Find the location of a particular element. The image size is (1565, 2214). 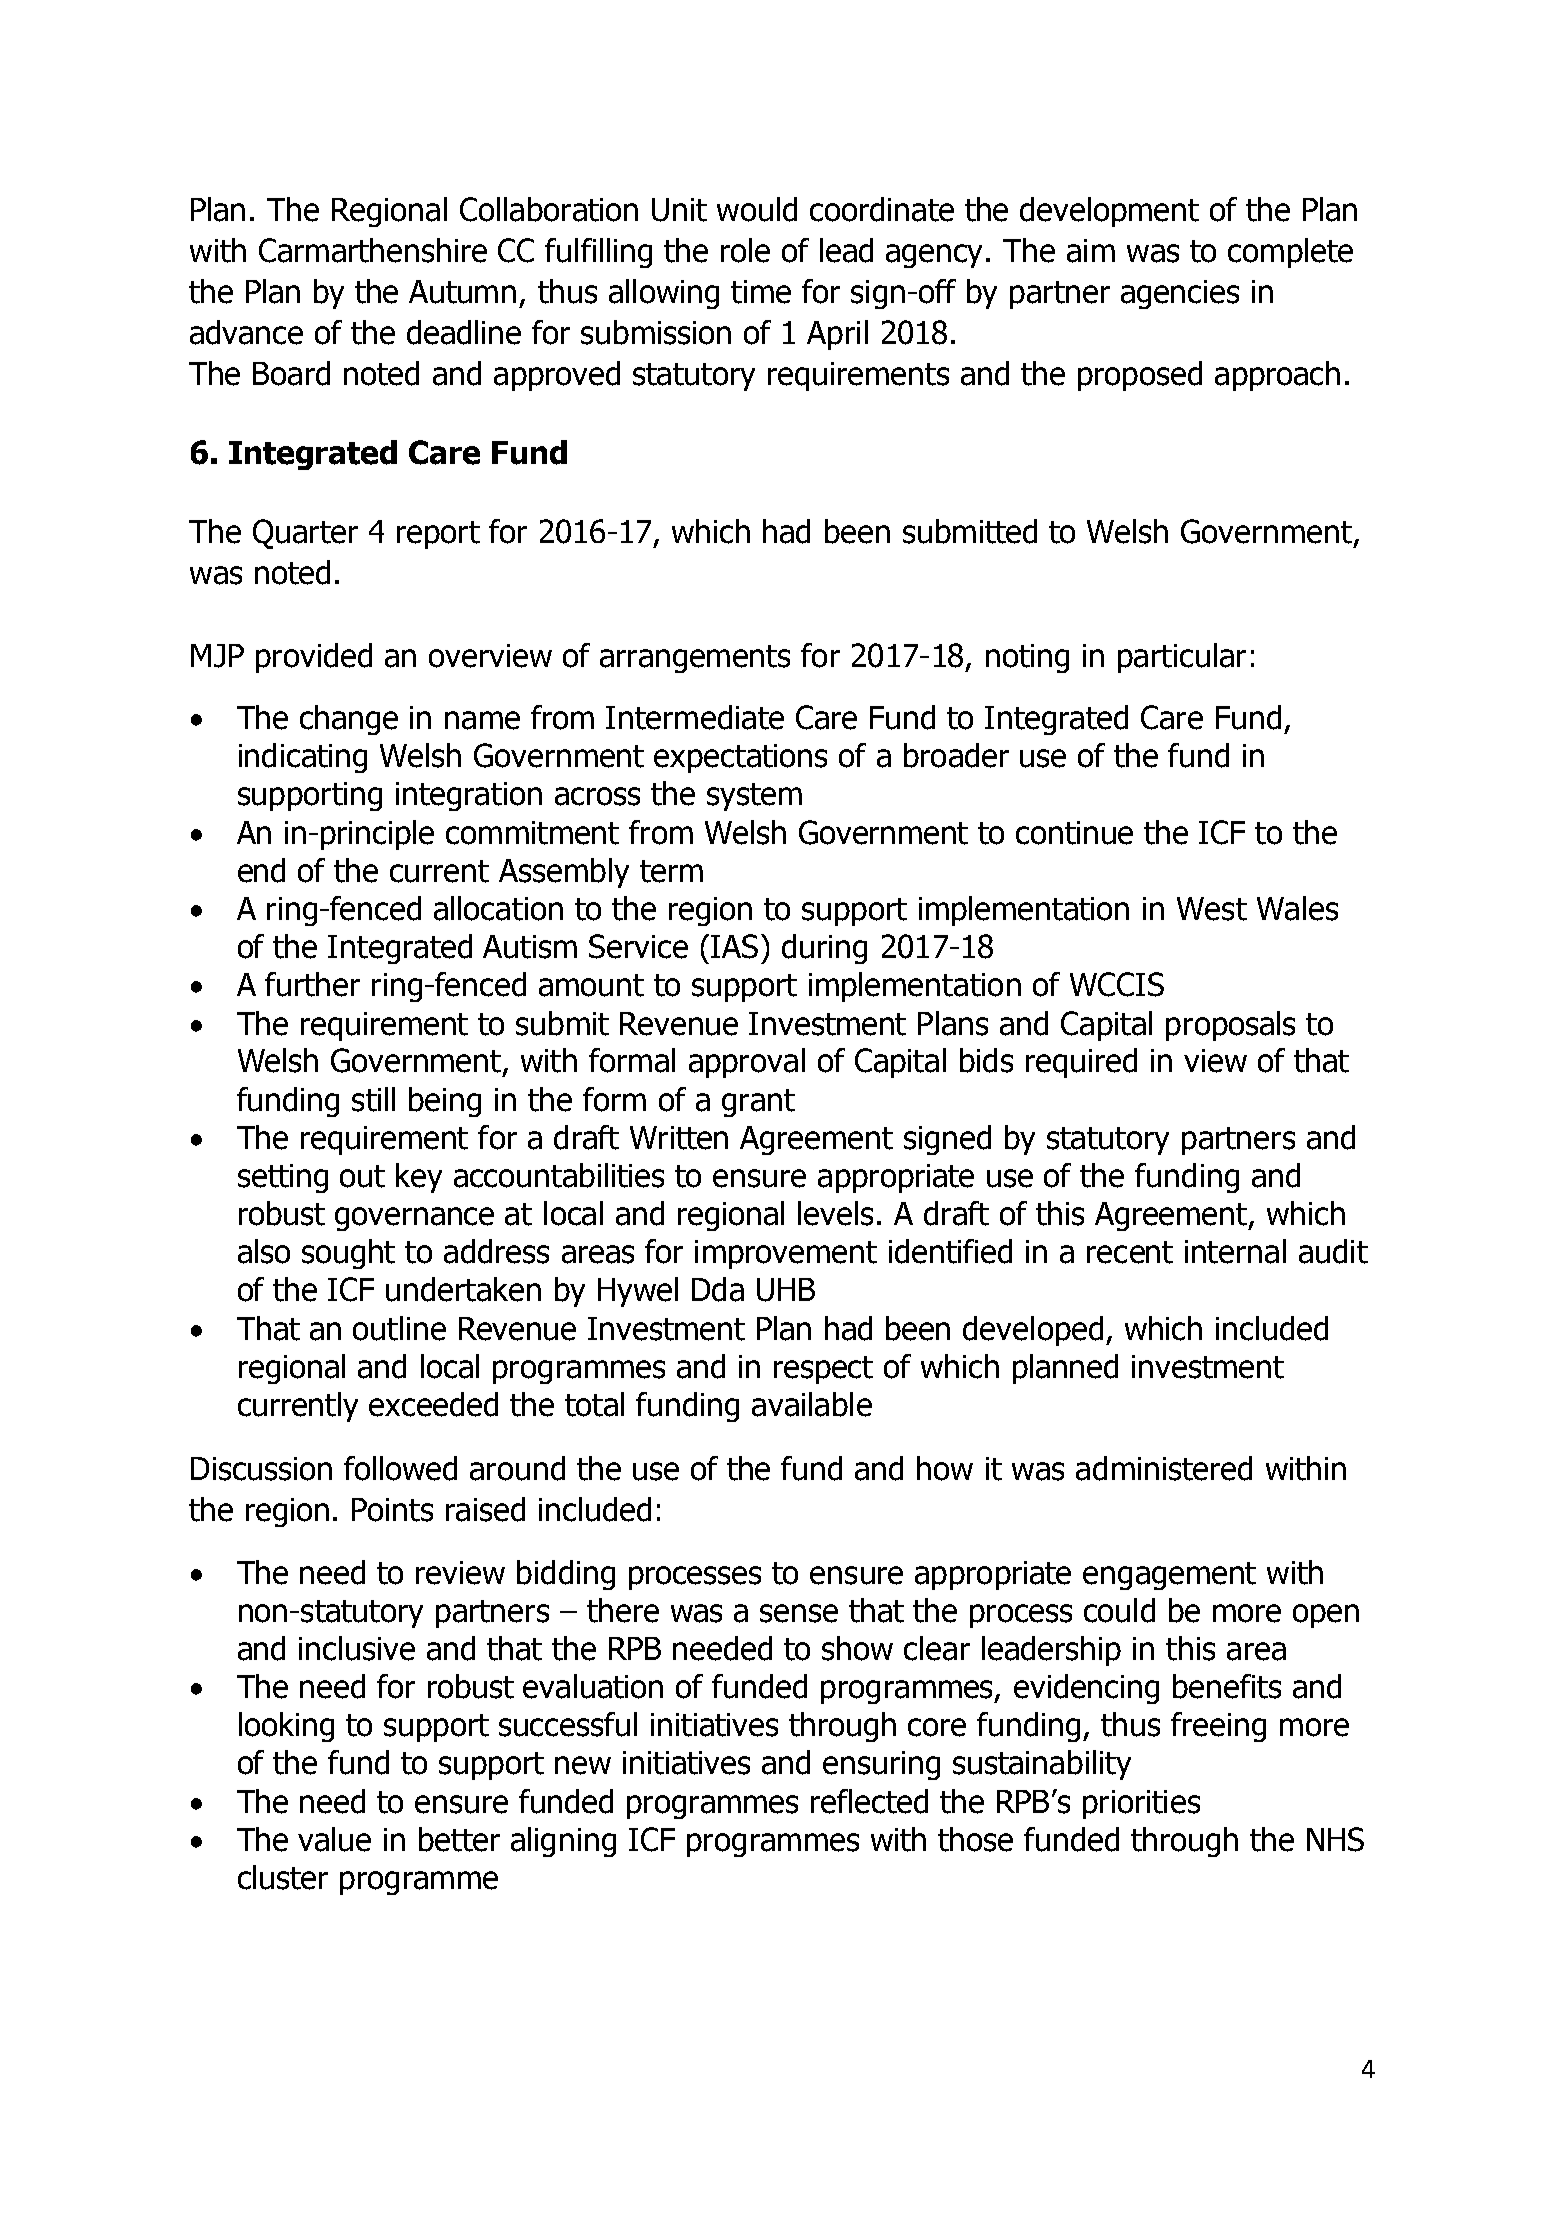

reflected is located at coordinates (869, 1801).
